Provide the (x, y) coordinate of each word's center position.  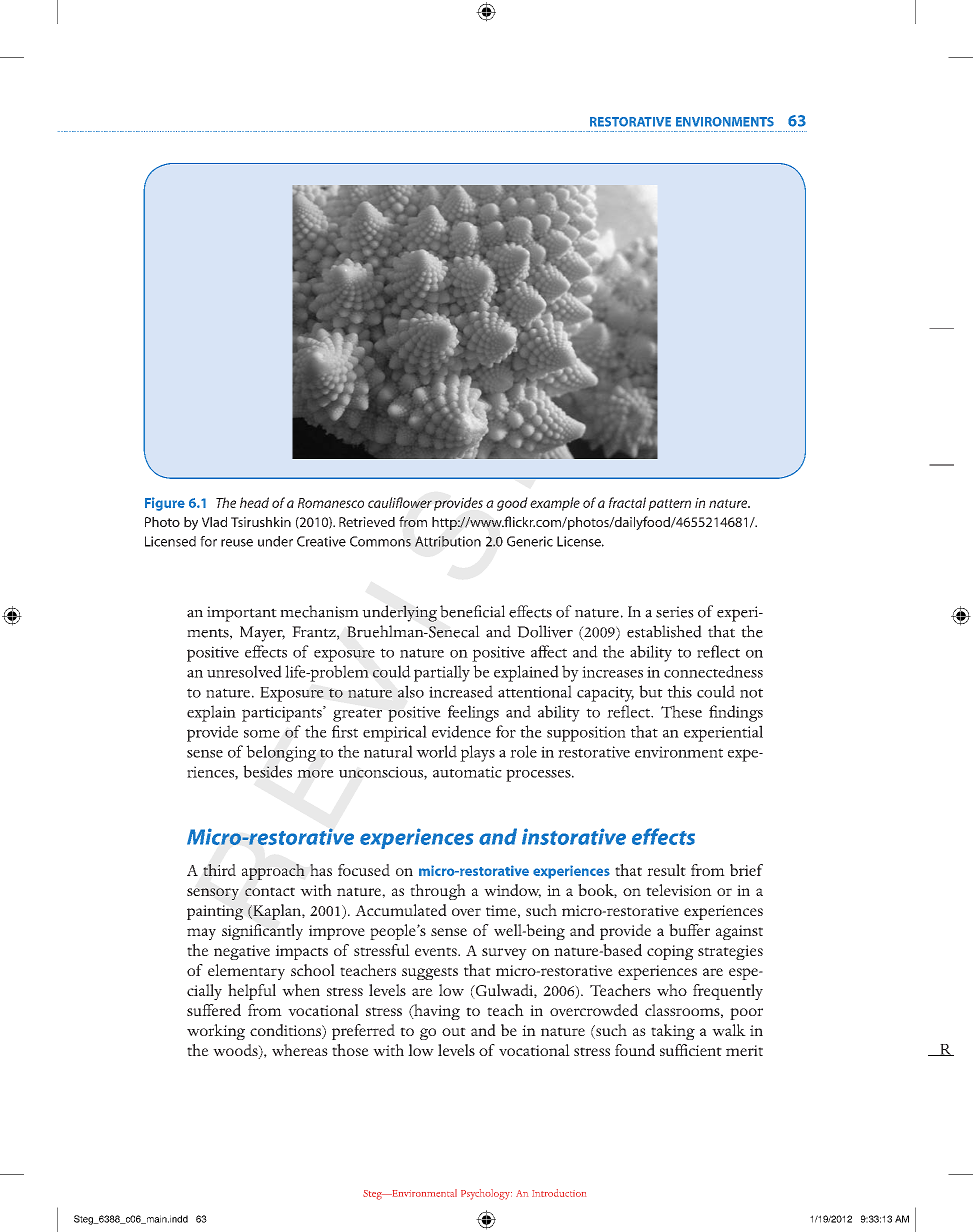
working (216, 1032)
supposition (586, 734)
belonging (281, 753)
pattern (669, 505)
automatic (467, 772)
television (679, 890)
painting (215, 912)
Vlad (214, 522)
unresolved (244, 671)
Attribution (448, 541)
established (664, 631)
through (438, 892)
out (454, 1031)
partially (442, 673)
